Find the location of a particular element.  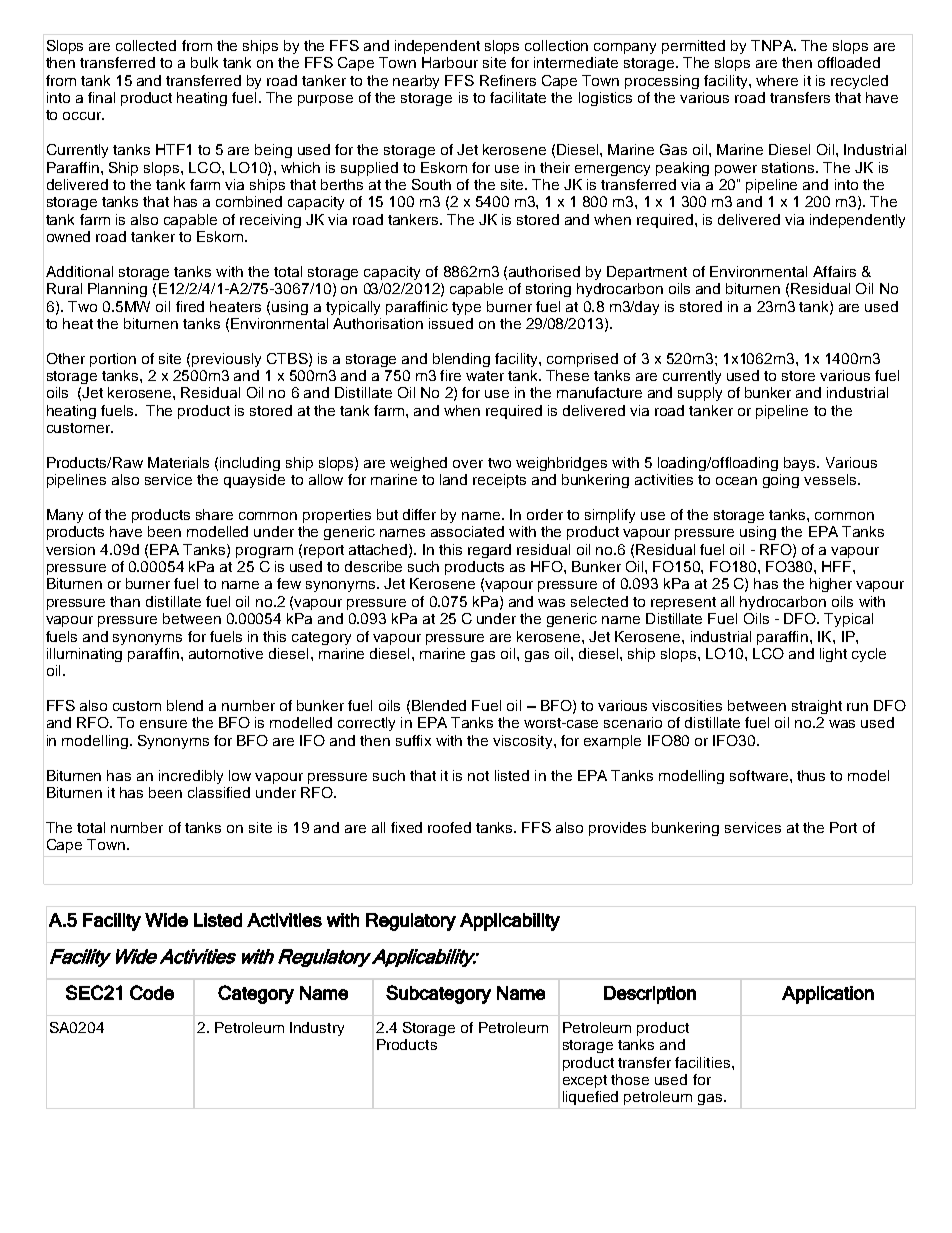

Code is located at coordinates (152, 992).
